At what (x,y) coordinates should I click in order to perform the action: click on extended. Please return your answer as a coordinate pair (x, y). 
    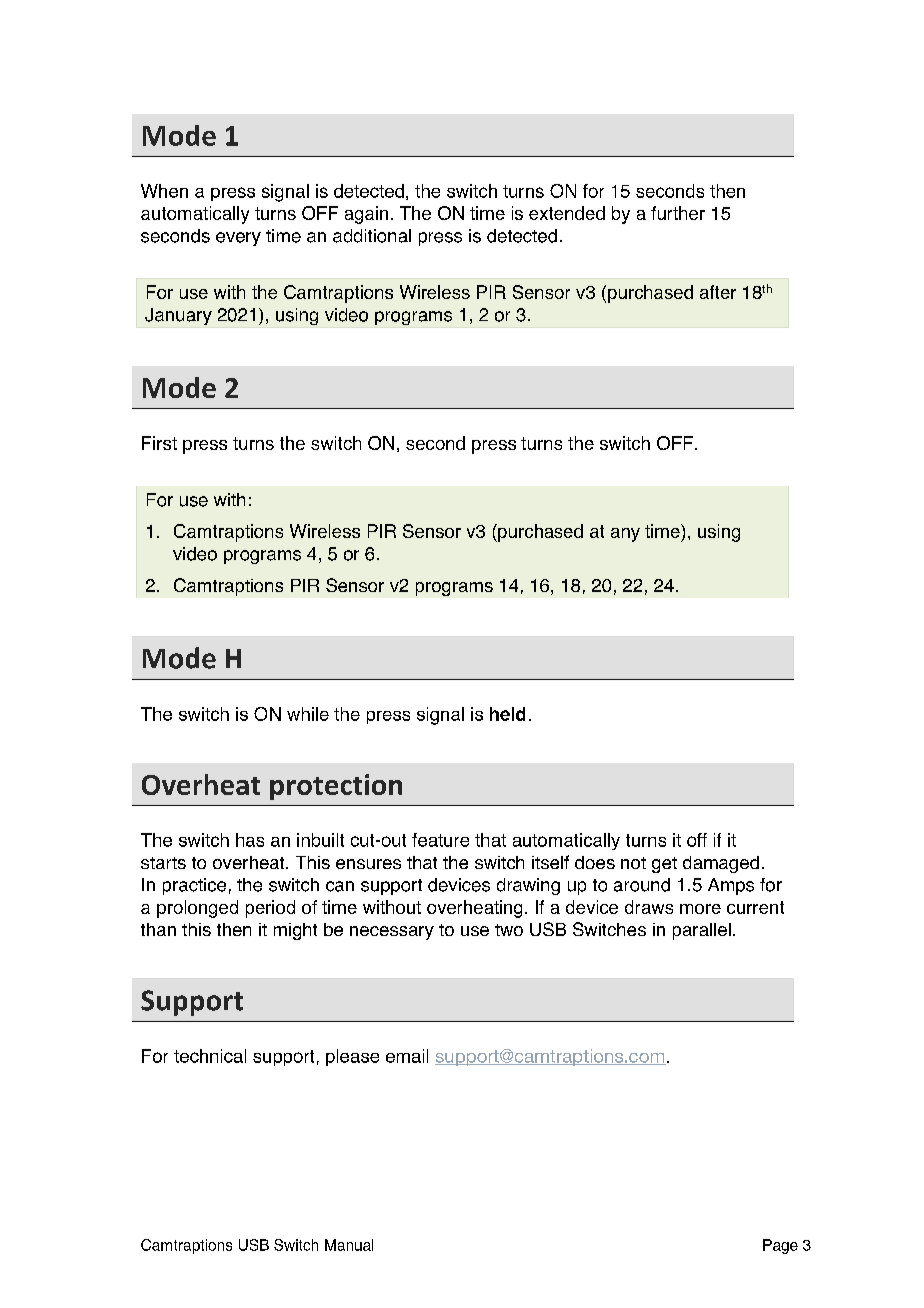
    Looking at the image, I should click on (567, 213).
